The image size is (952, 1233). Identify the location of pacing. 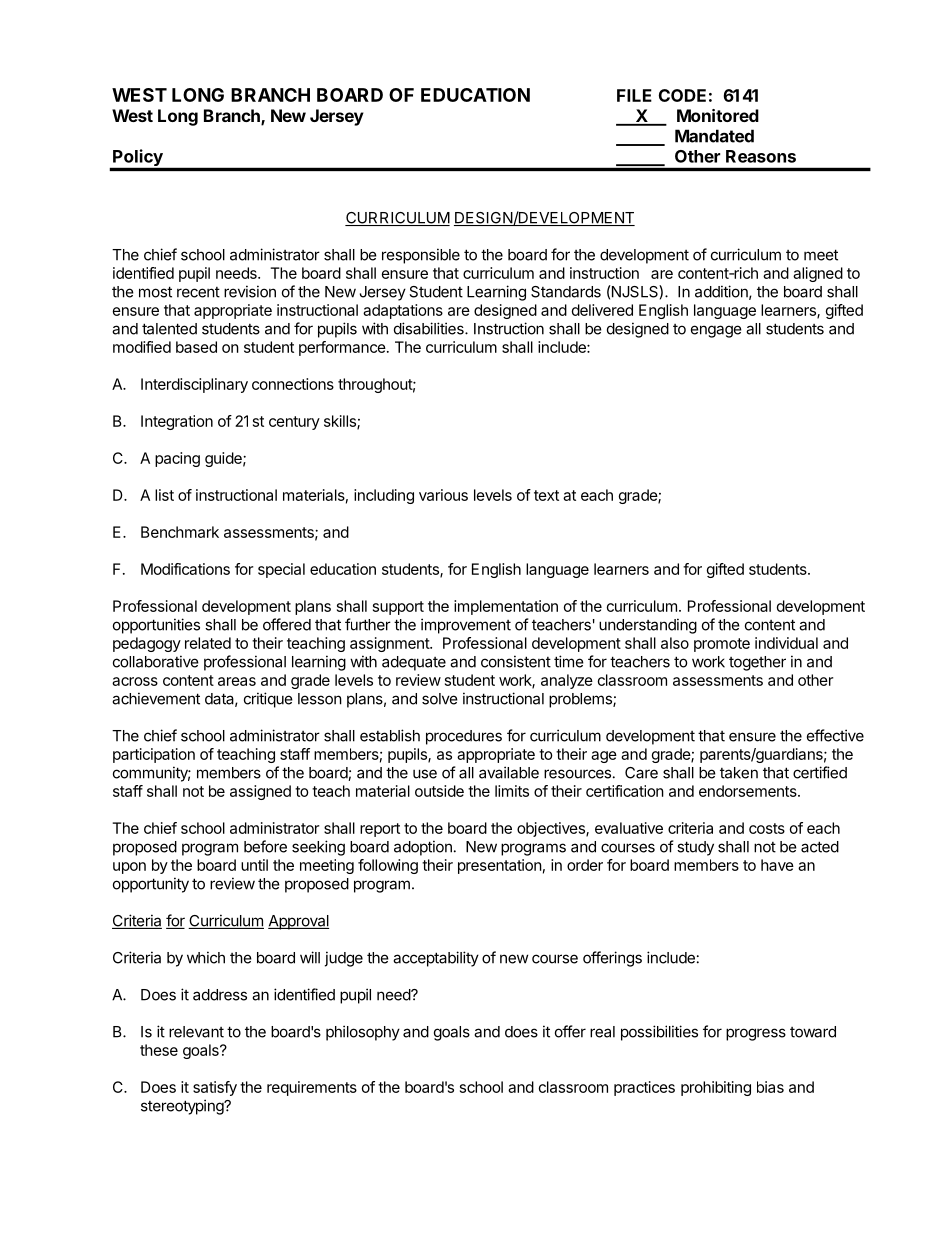
(177, 459).
